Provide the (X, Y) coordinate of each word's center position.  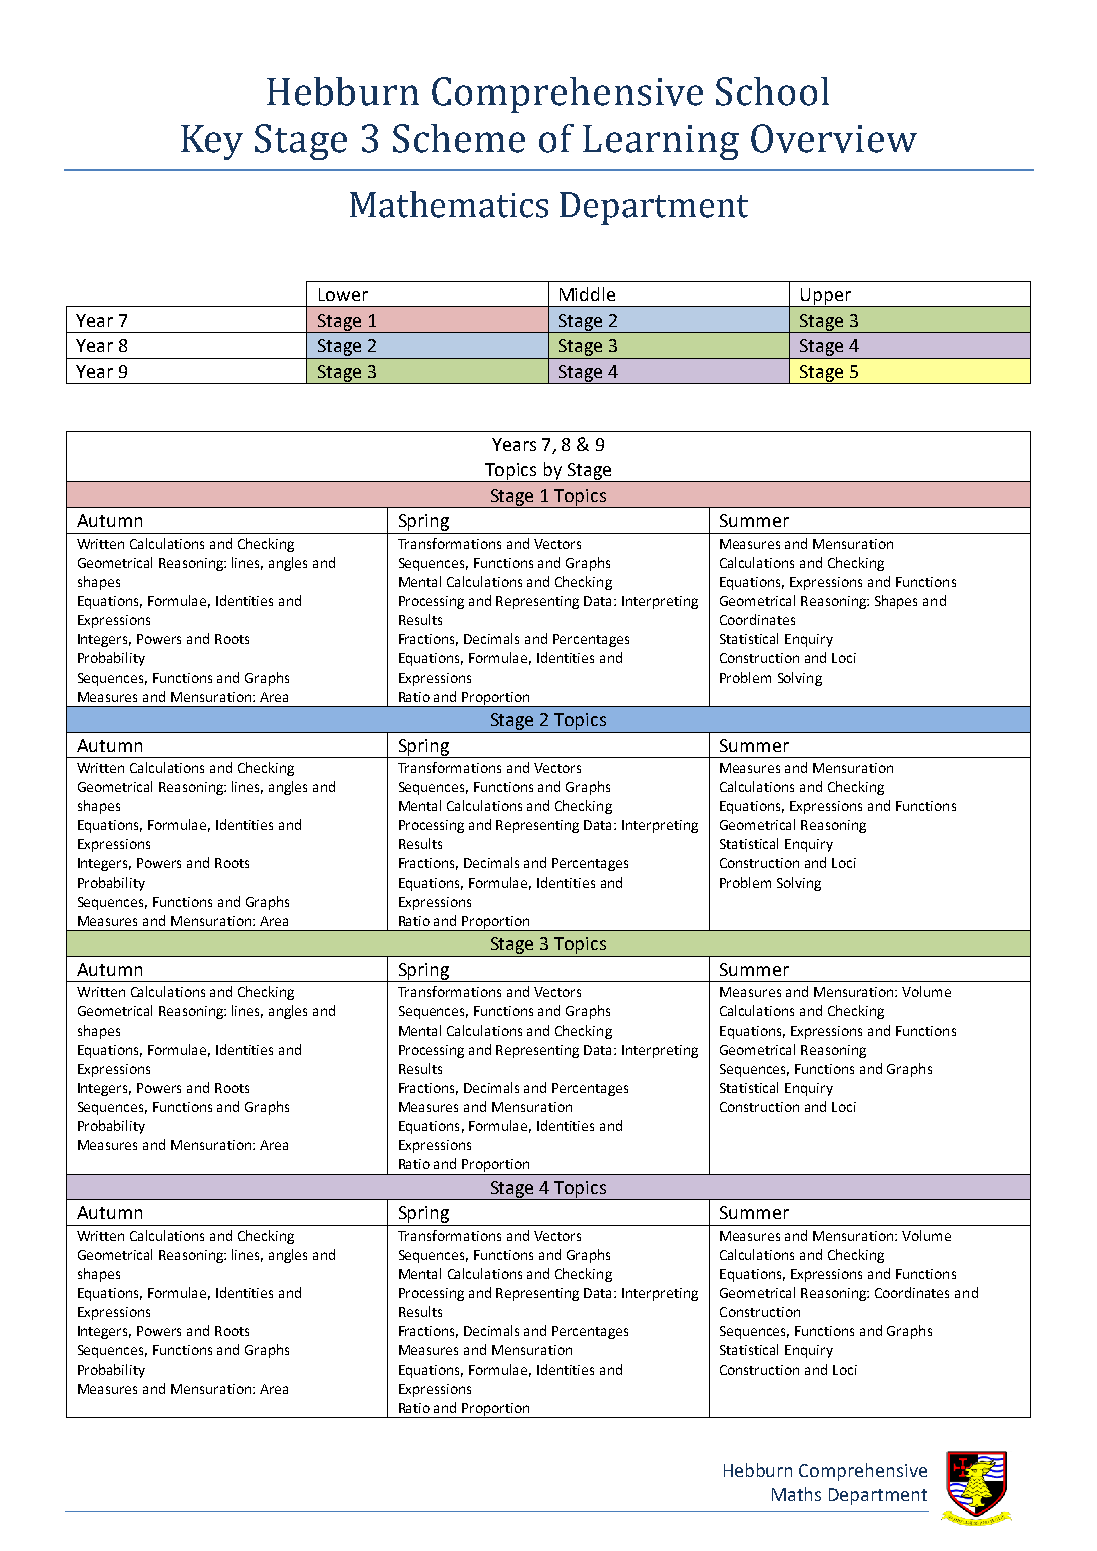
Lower (343, 294)
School (772, 91)
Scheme (459, 138)
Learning (661, 142)
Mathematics (449, 204)
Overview (834, 138)
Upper (825, 297)
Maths (796, 1494)
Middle (587, 294)
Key (212, 142)
